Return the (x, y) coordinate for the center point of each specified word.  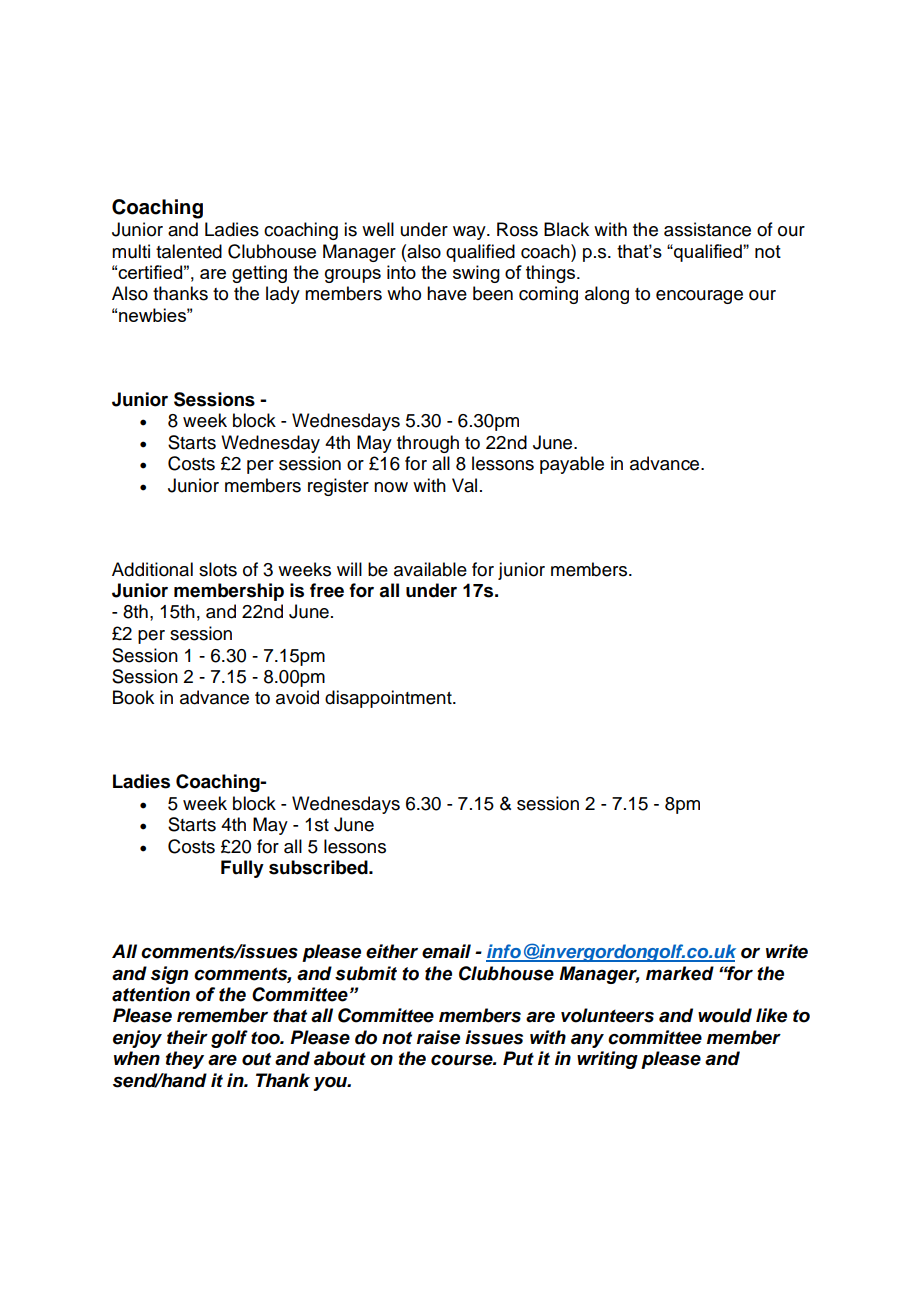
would (725, 1015)
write (787, 951)
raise (438, 1037)
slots (218, 569)
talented (189, 251)
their (187, 1037)
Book (133, 697)
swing (476, 274)
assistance (707, 229)
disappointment (389, 699)
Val (464, 485)
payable (572, 465)
